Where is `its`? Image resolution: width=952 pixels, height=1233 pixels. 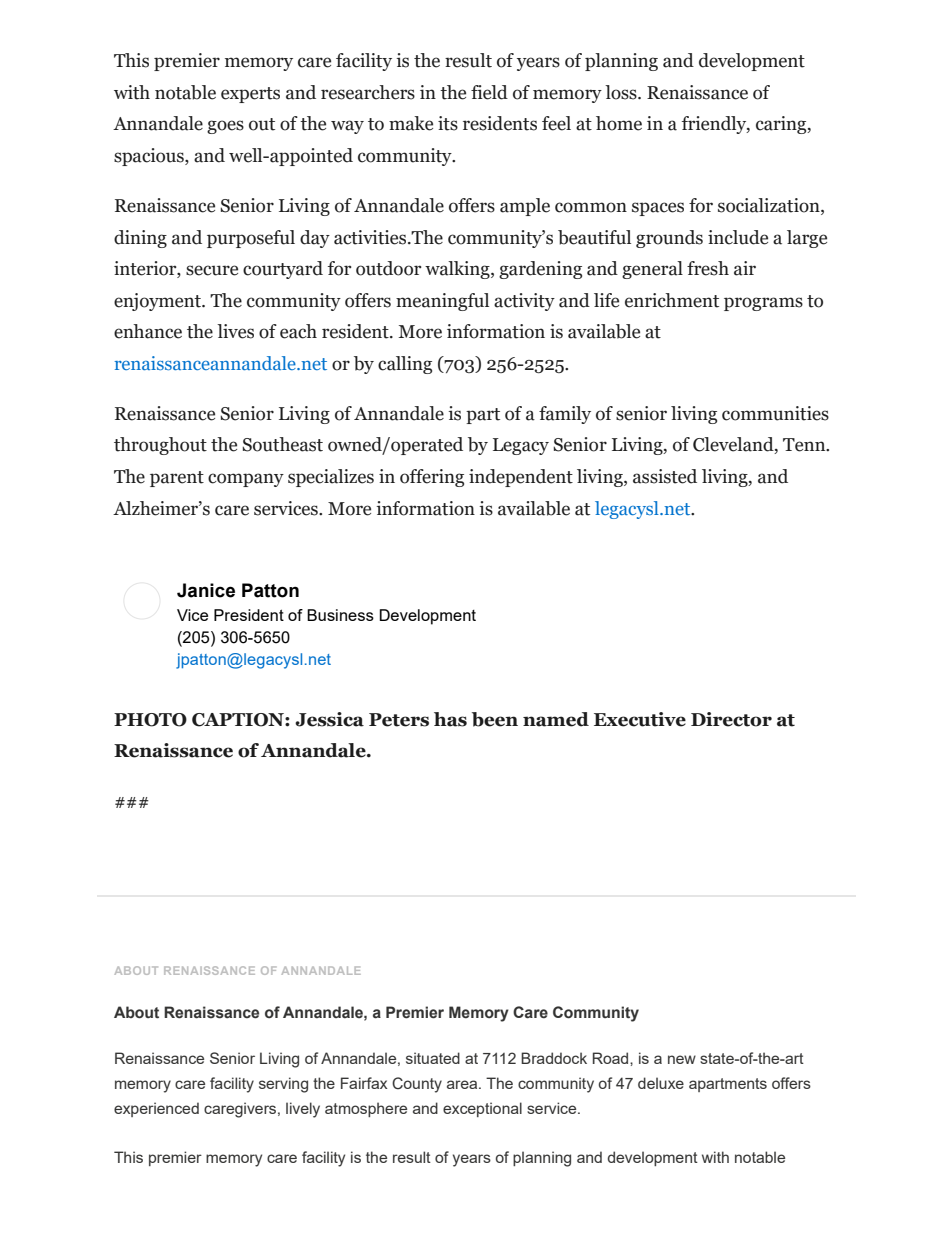
its is located at coordinates (448, 123).
